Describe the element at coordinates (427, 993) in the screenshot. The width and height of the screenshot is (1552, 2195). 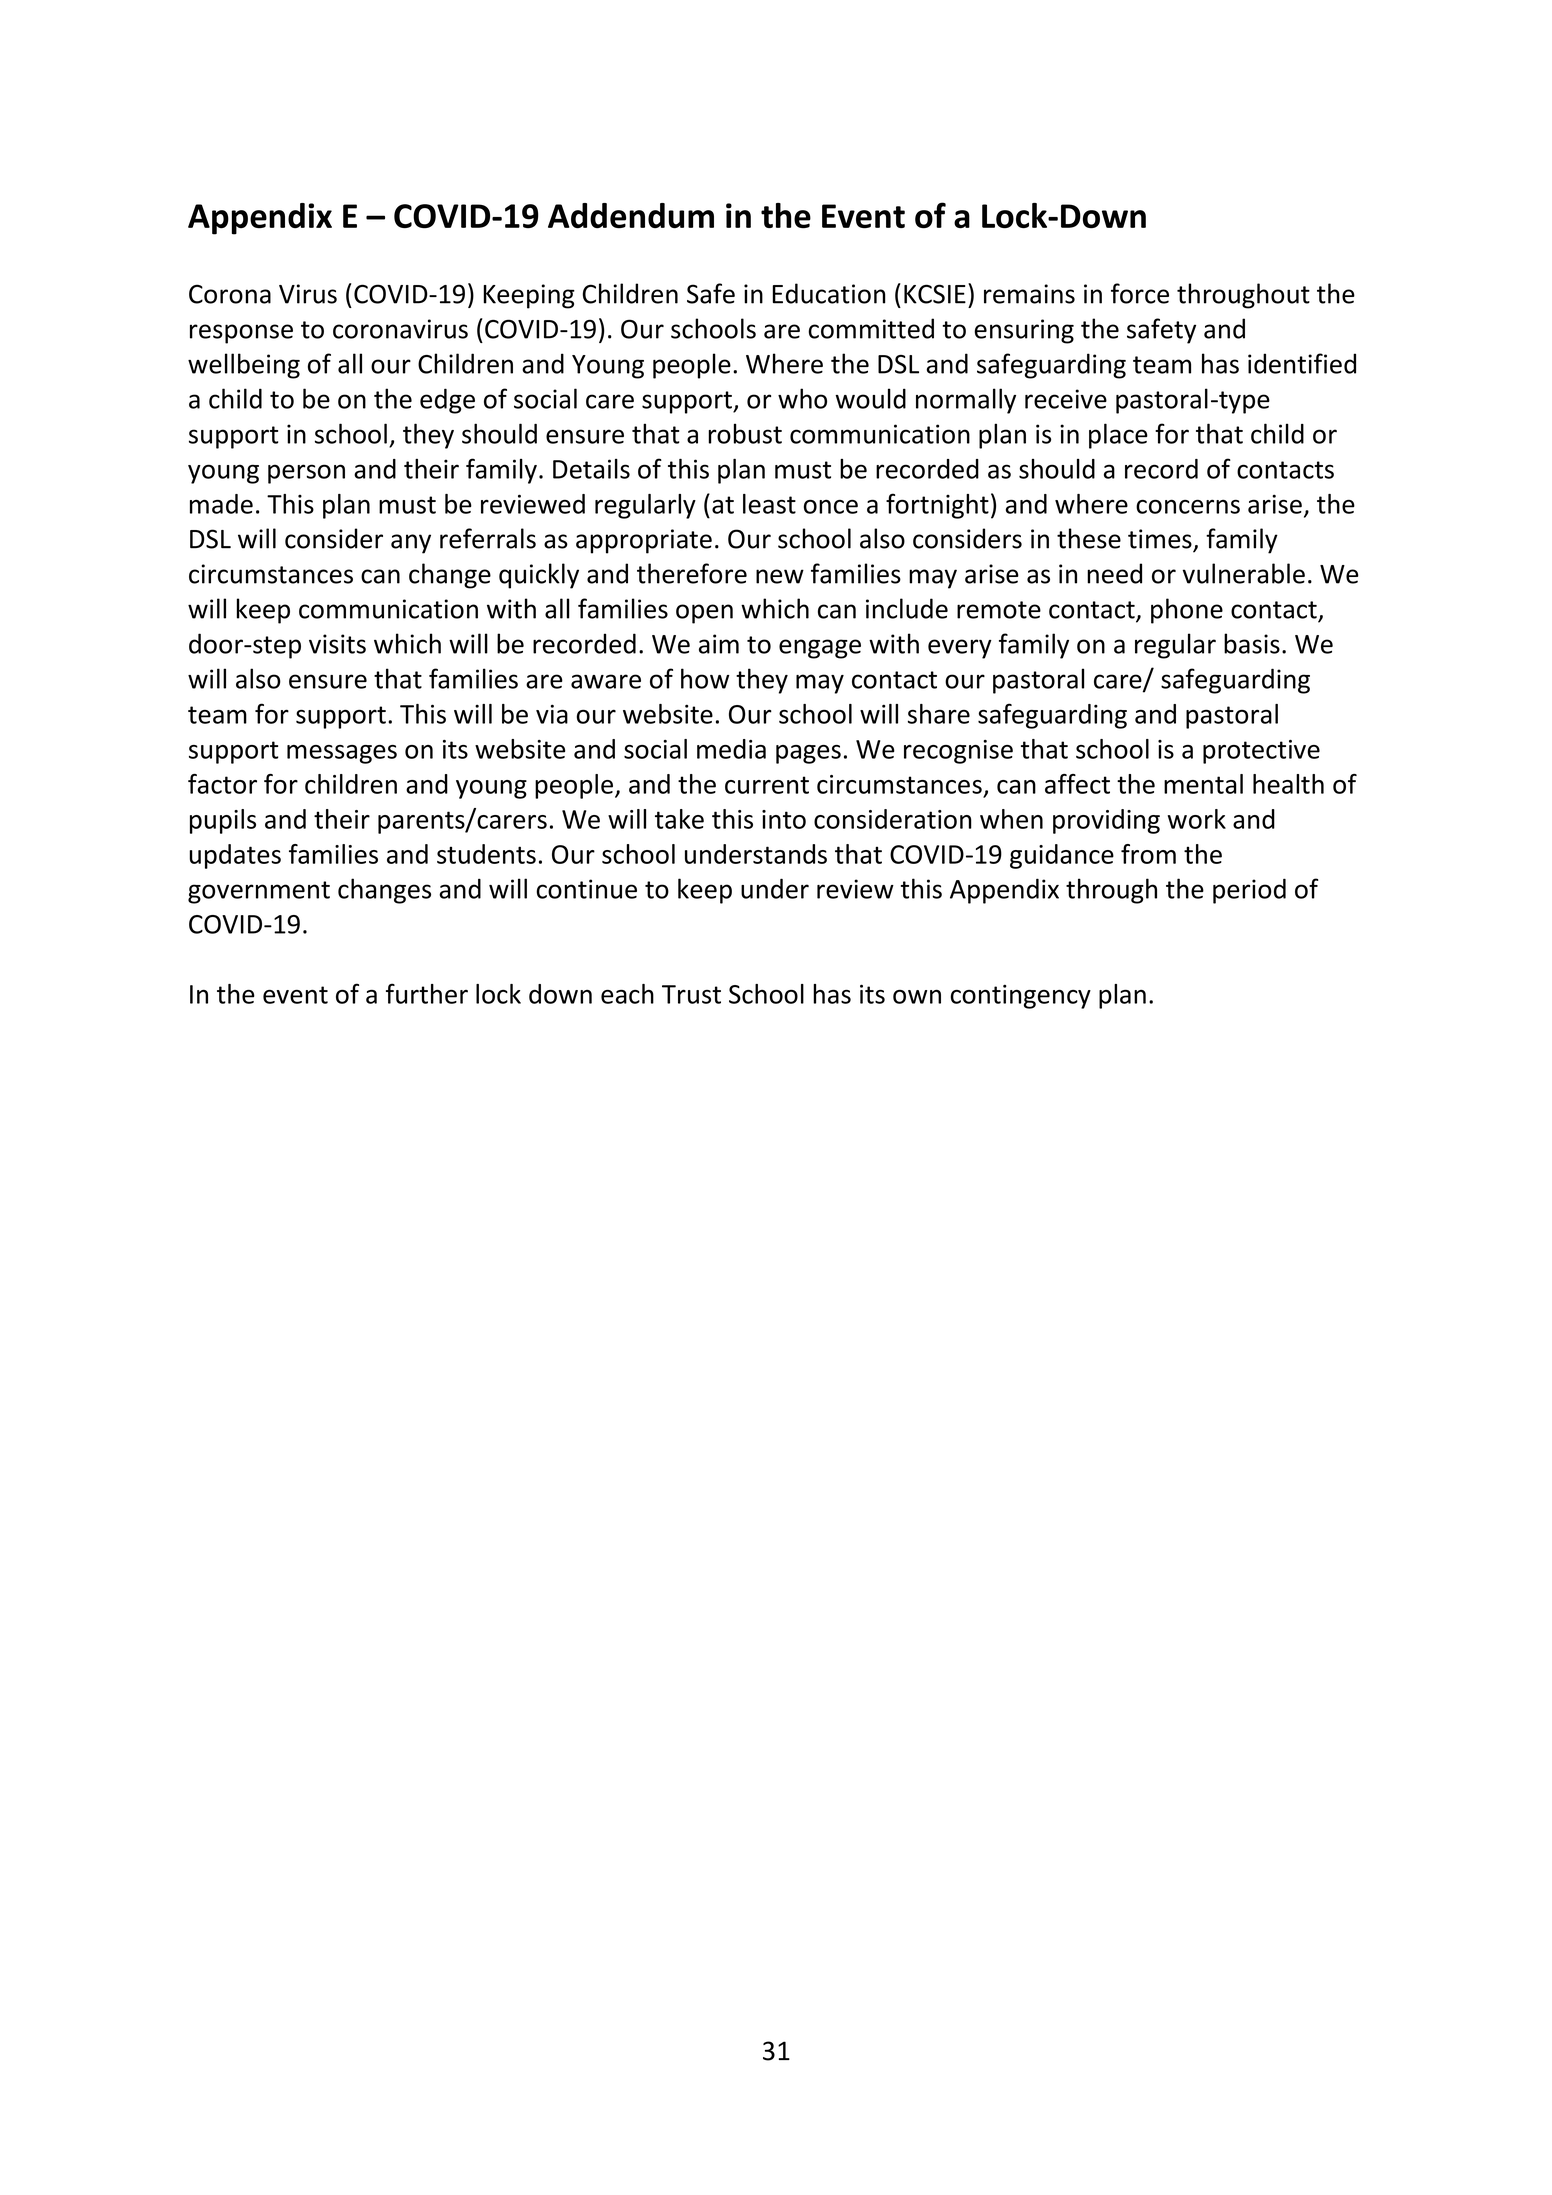
I see `further` at that location.
